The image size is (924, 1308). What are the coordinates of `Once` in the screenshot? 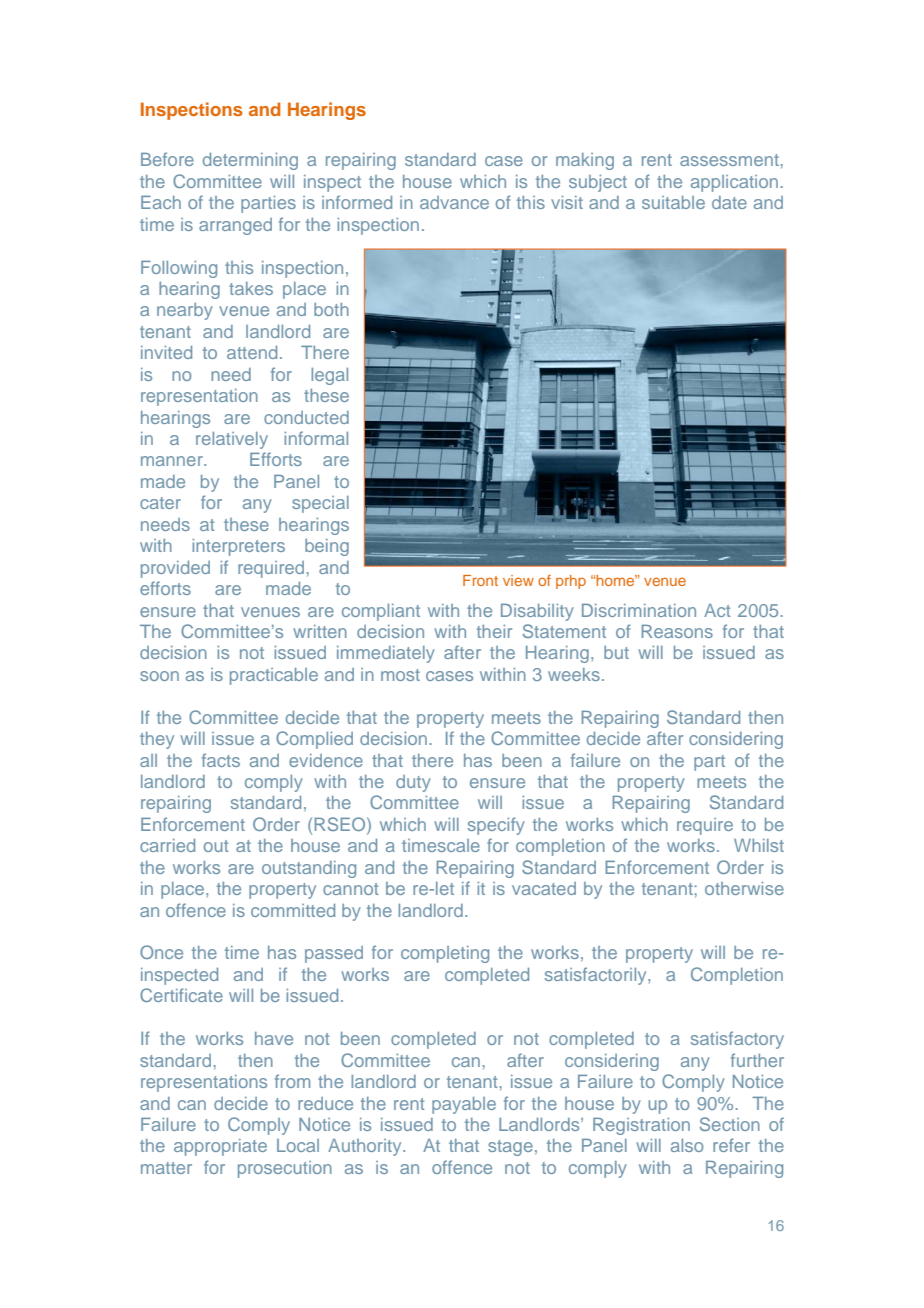 It's located at (161, 952).
